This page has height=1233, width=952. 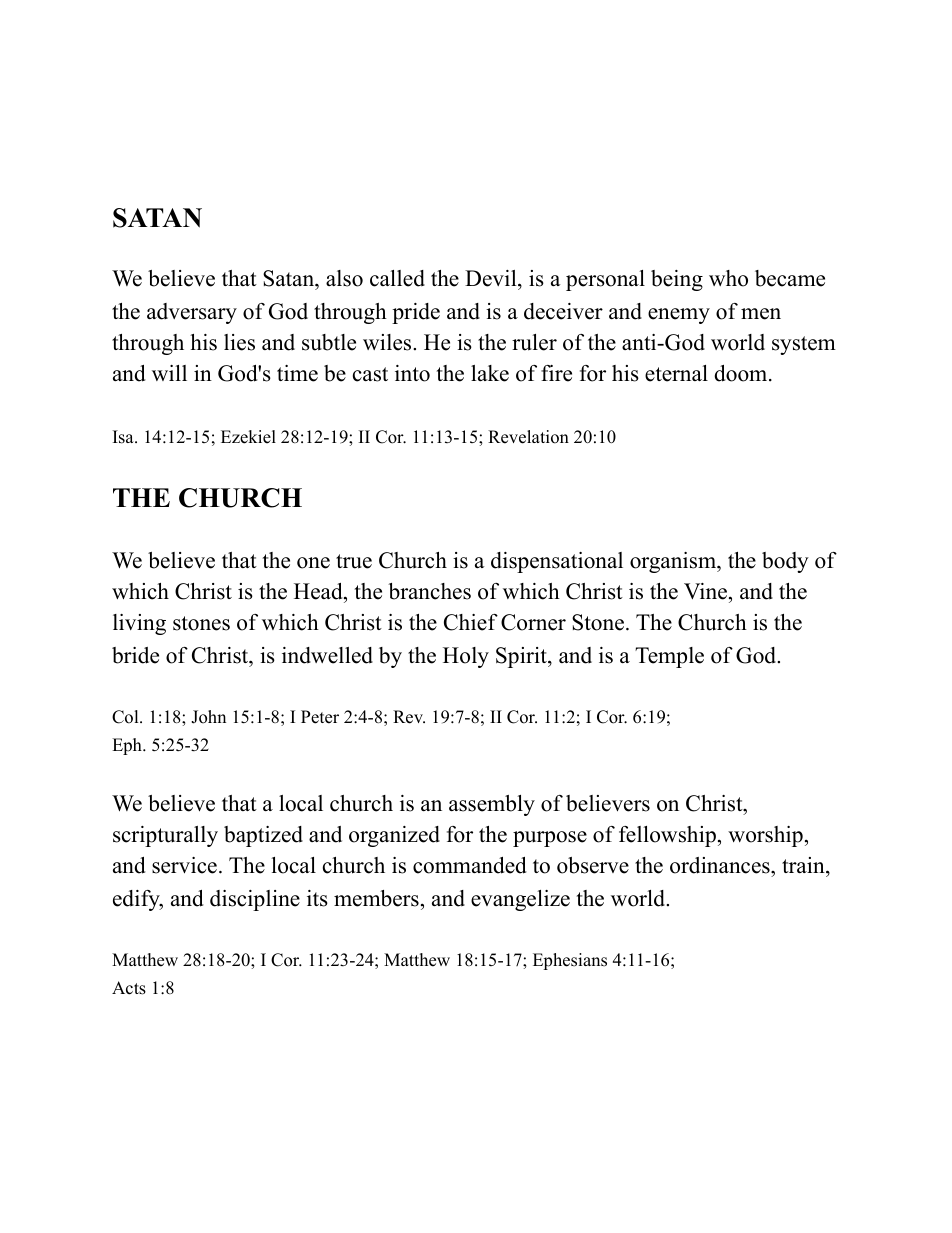 What do you see at coordinates (570, 961) in the page?
I see `Ephesians` at bounding box center [570, 961].
